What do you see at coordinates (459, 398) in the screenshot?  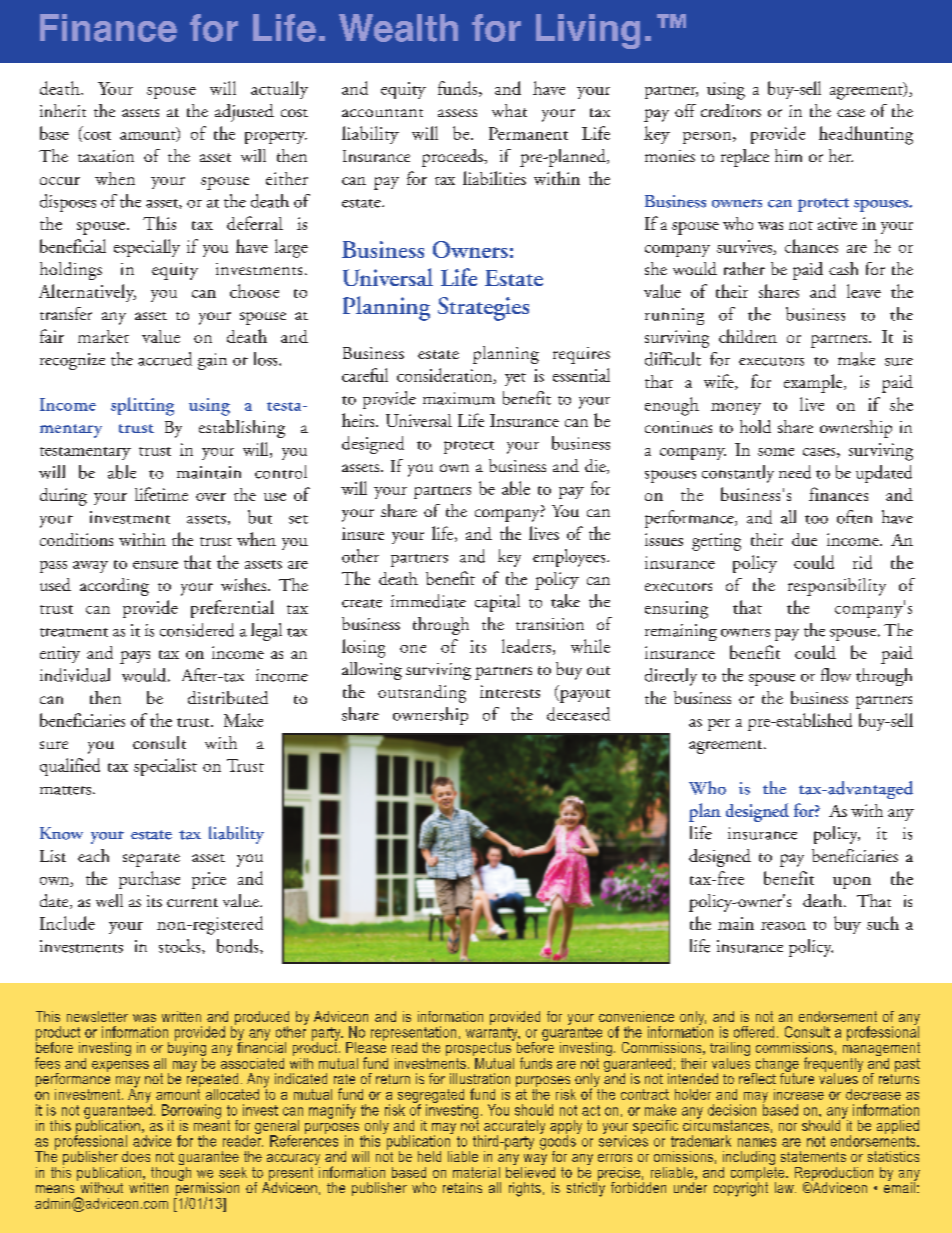 I see `maximum` at bounding box center [459, 398].
